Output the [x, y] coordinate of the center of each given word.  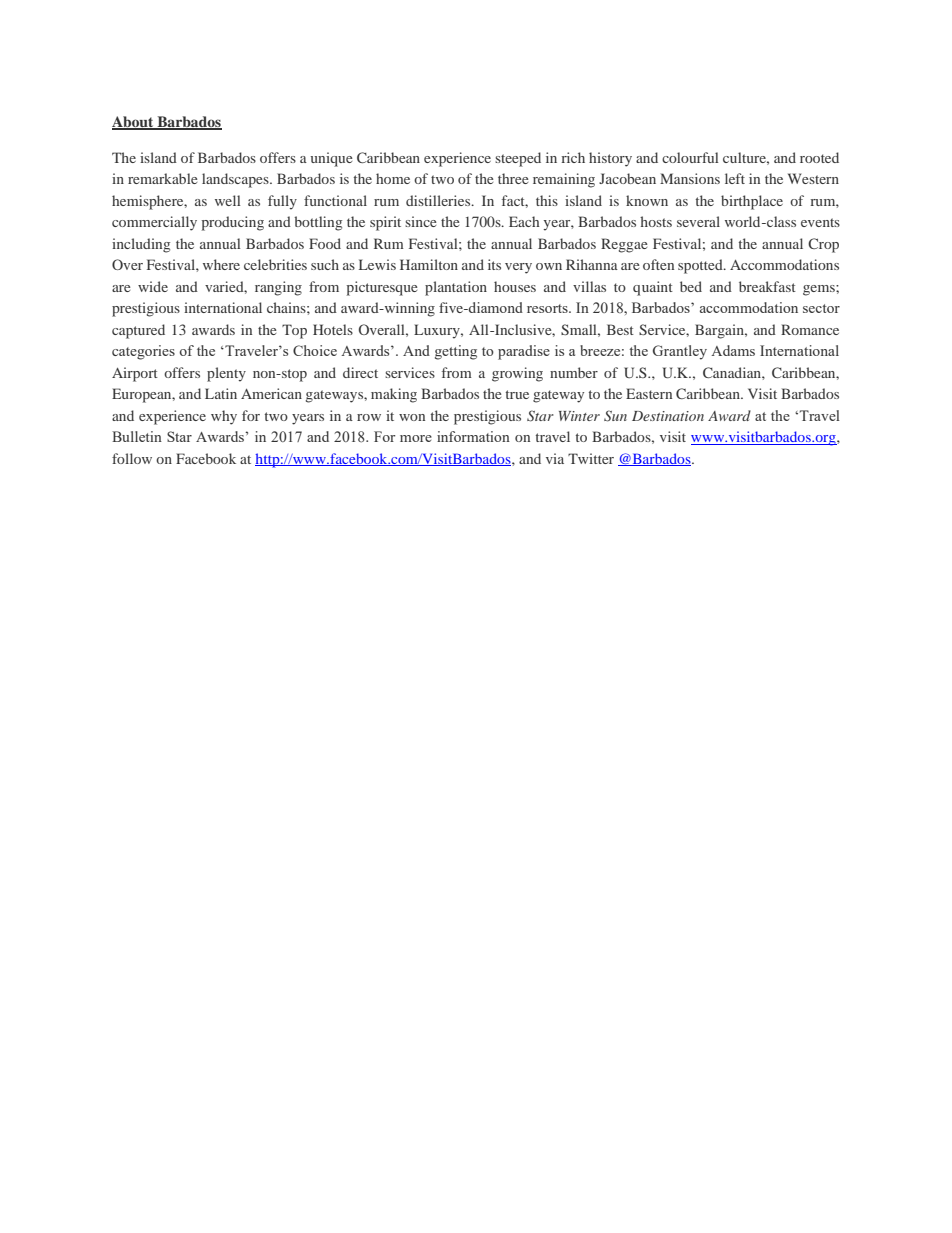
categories [143, 352]
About [134, 122]
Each [524, 221]
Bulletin [137, 436]
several [698, 221]
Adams [733, 350]
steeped [518, 159]
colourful [690, 157]
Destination [668, 416]
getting [456, 352]
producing [233, 223]
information [473, 436]
